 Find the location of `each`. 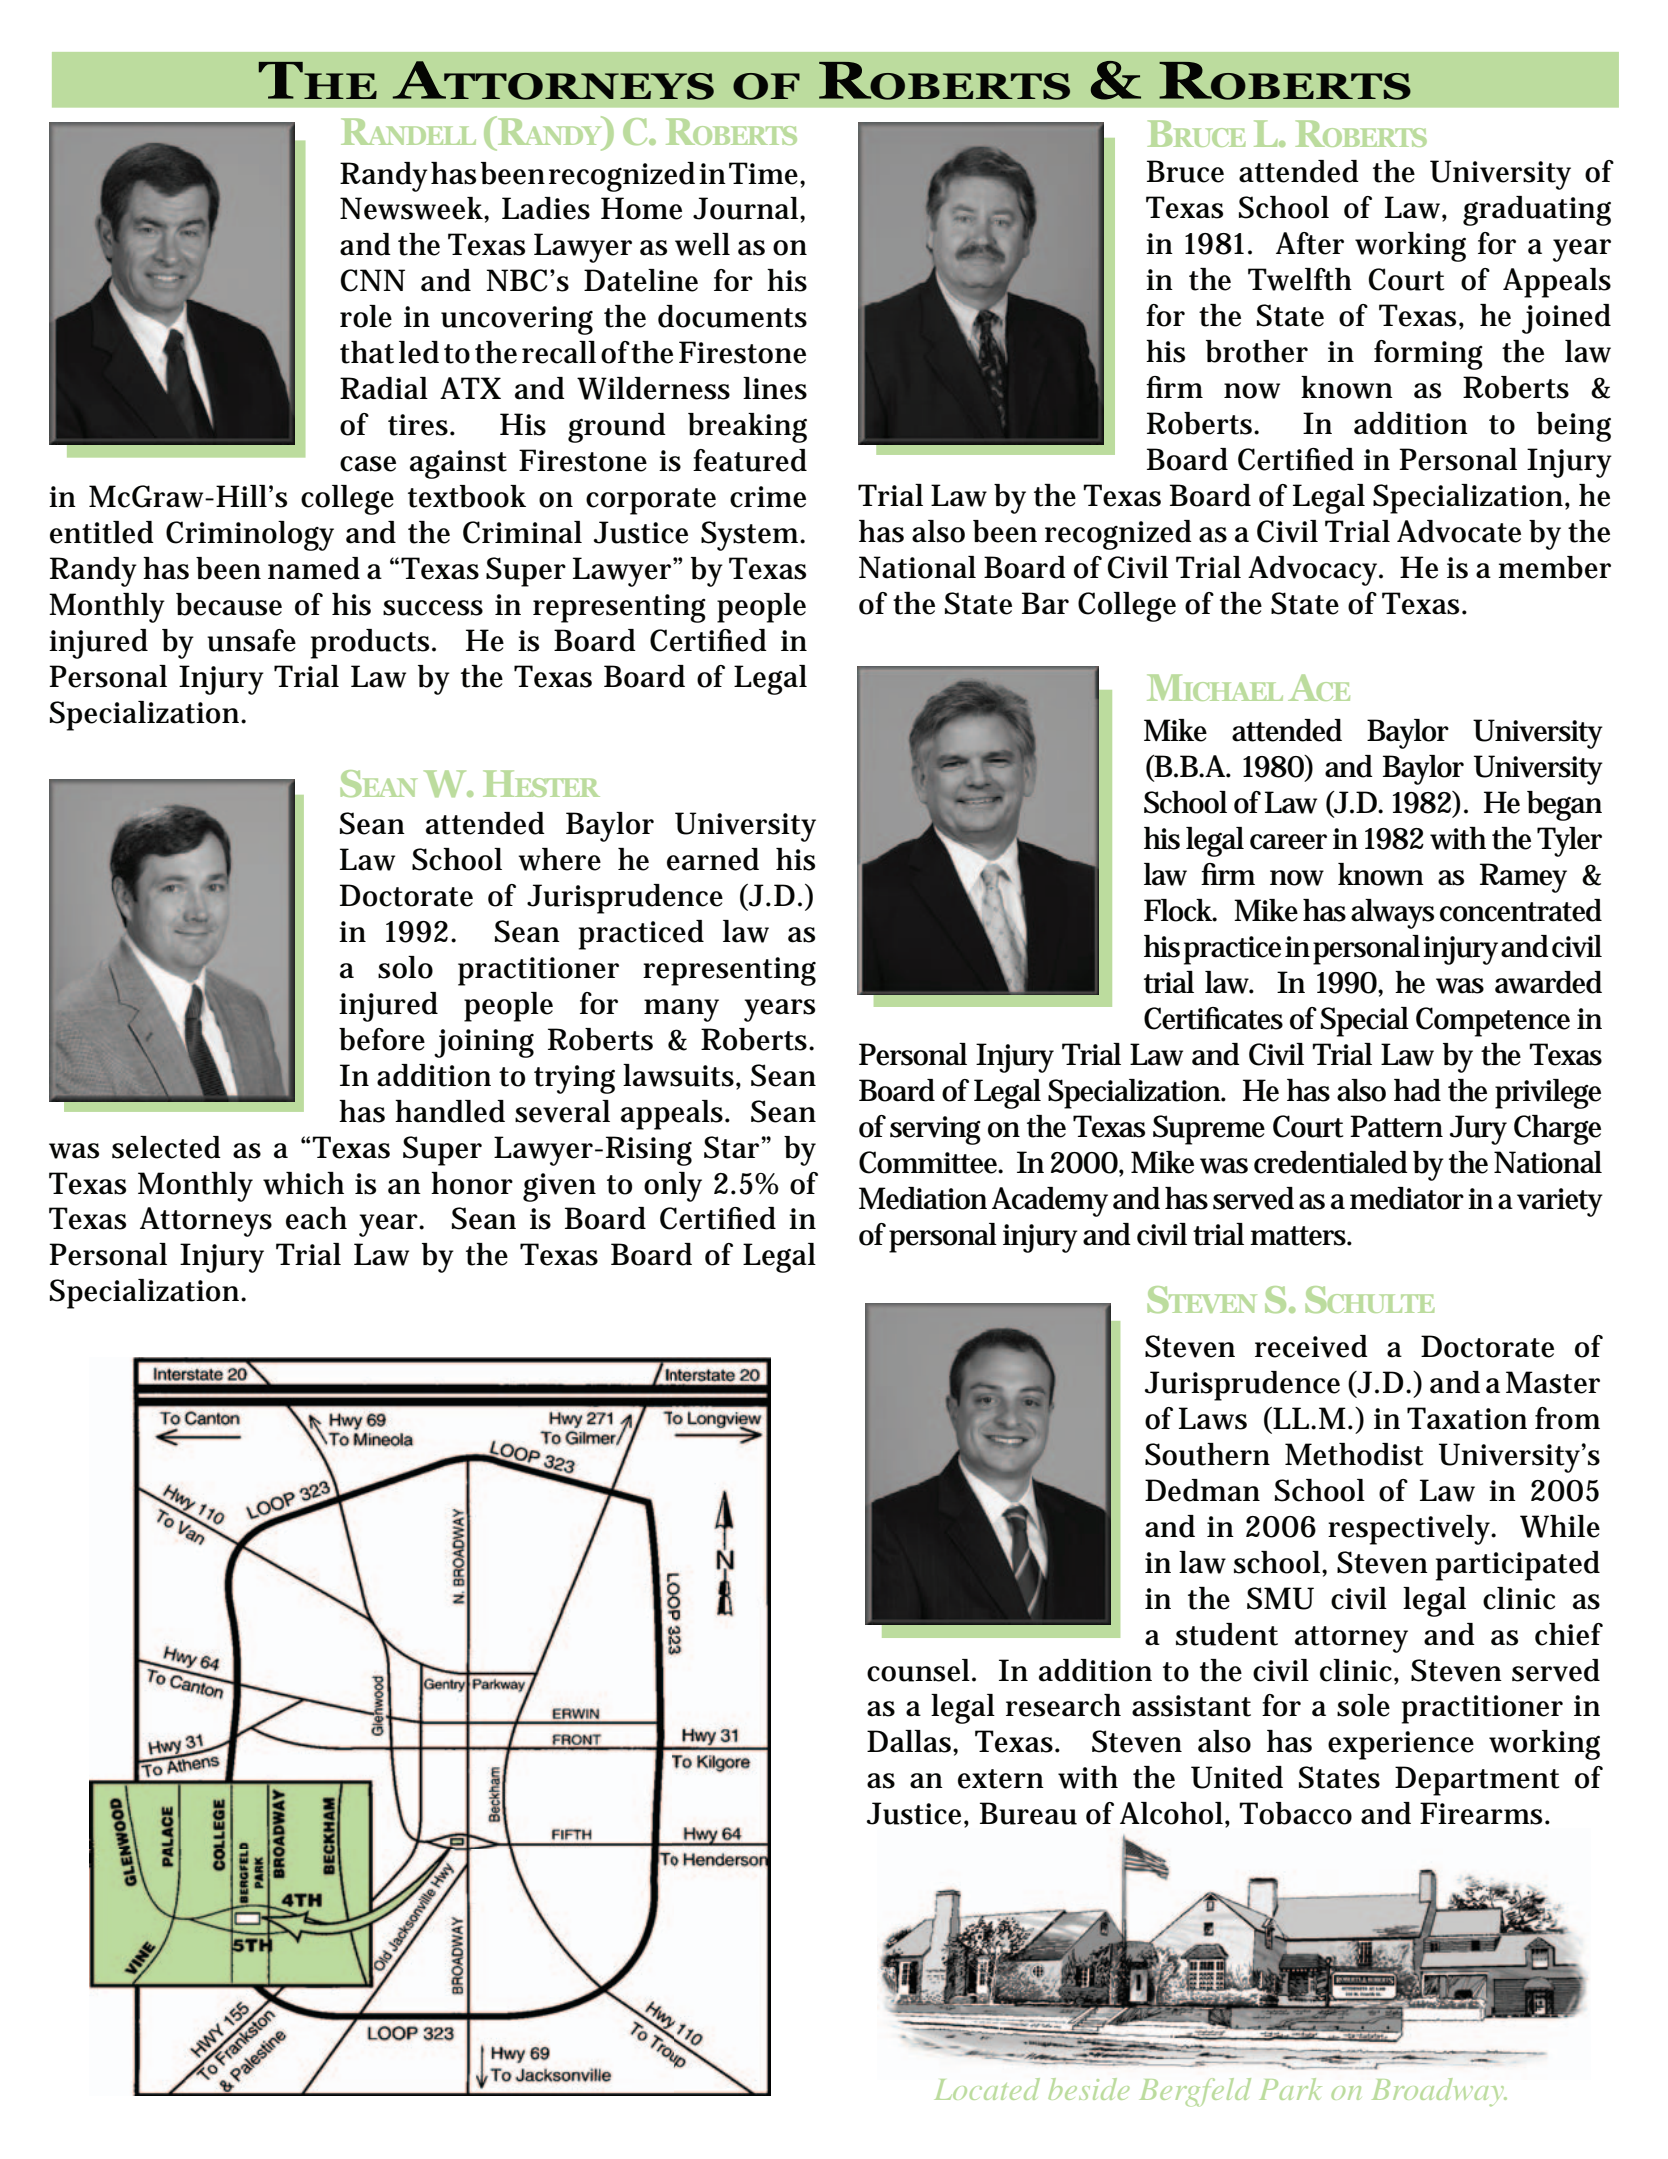

each is located at coordinates (316, 1218).
